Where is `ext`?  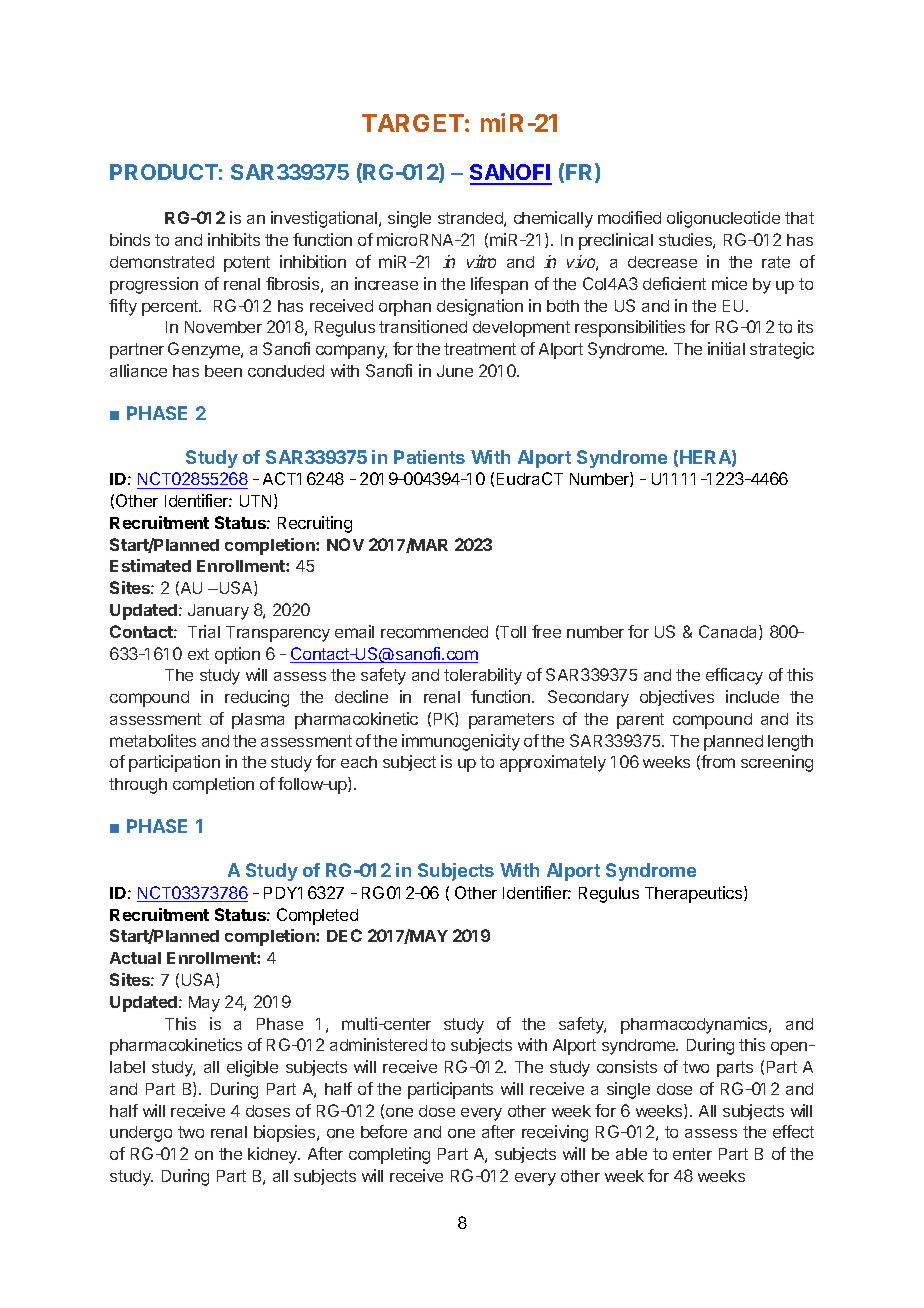 ext is located at coordinates (198, 654).
